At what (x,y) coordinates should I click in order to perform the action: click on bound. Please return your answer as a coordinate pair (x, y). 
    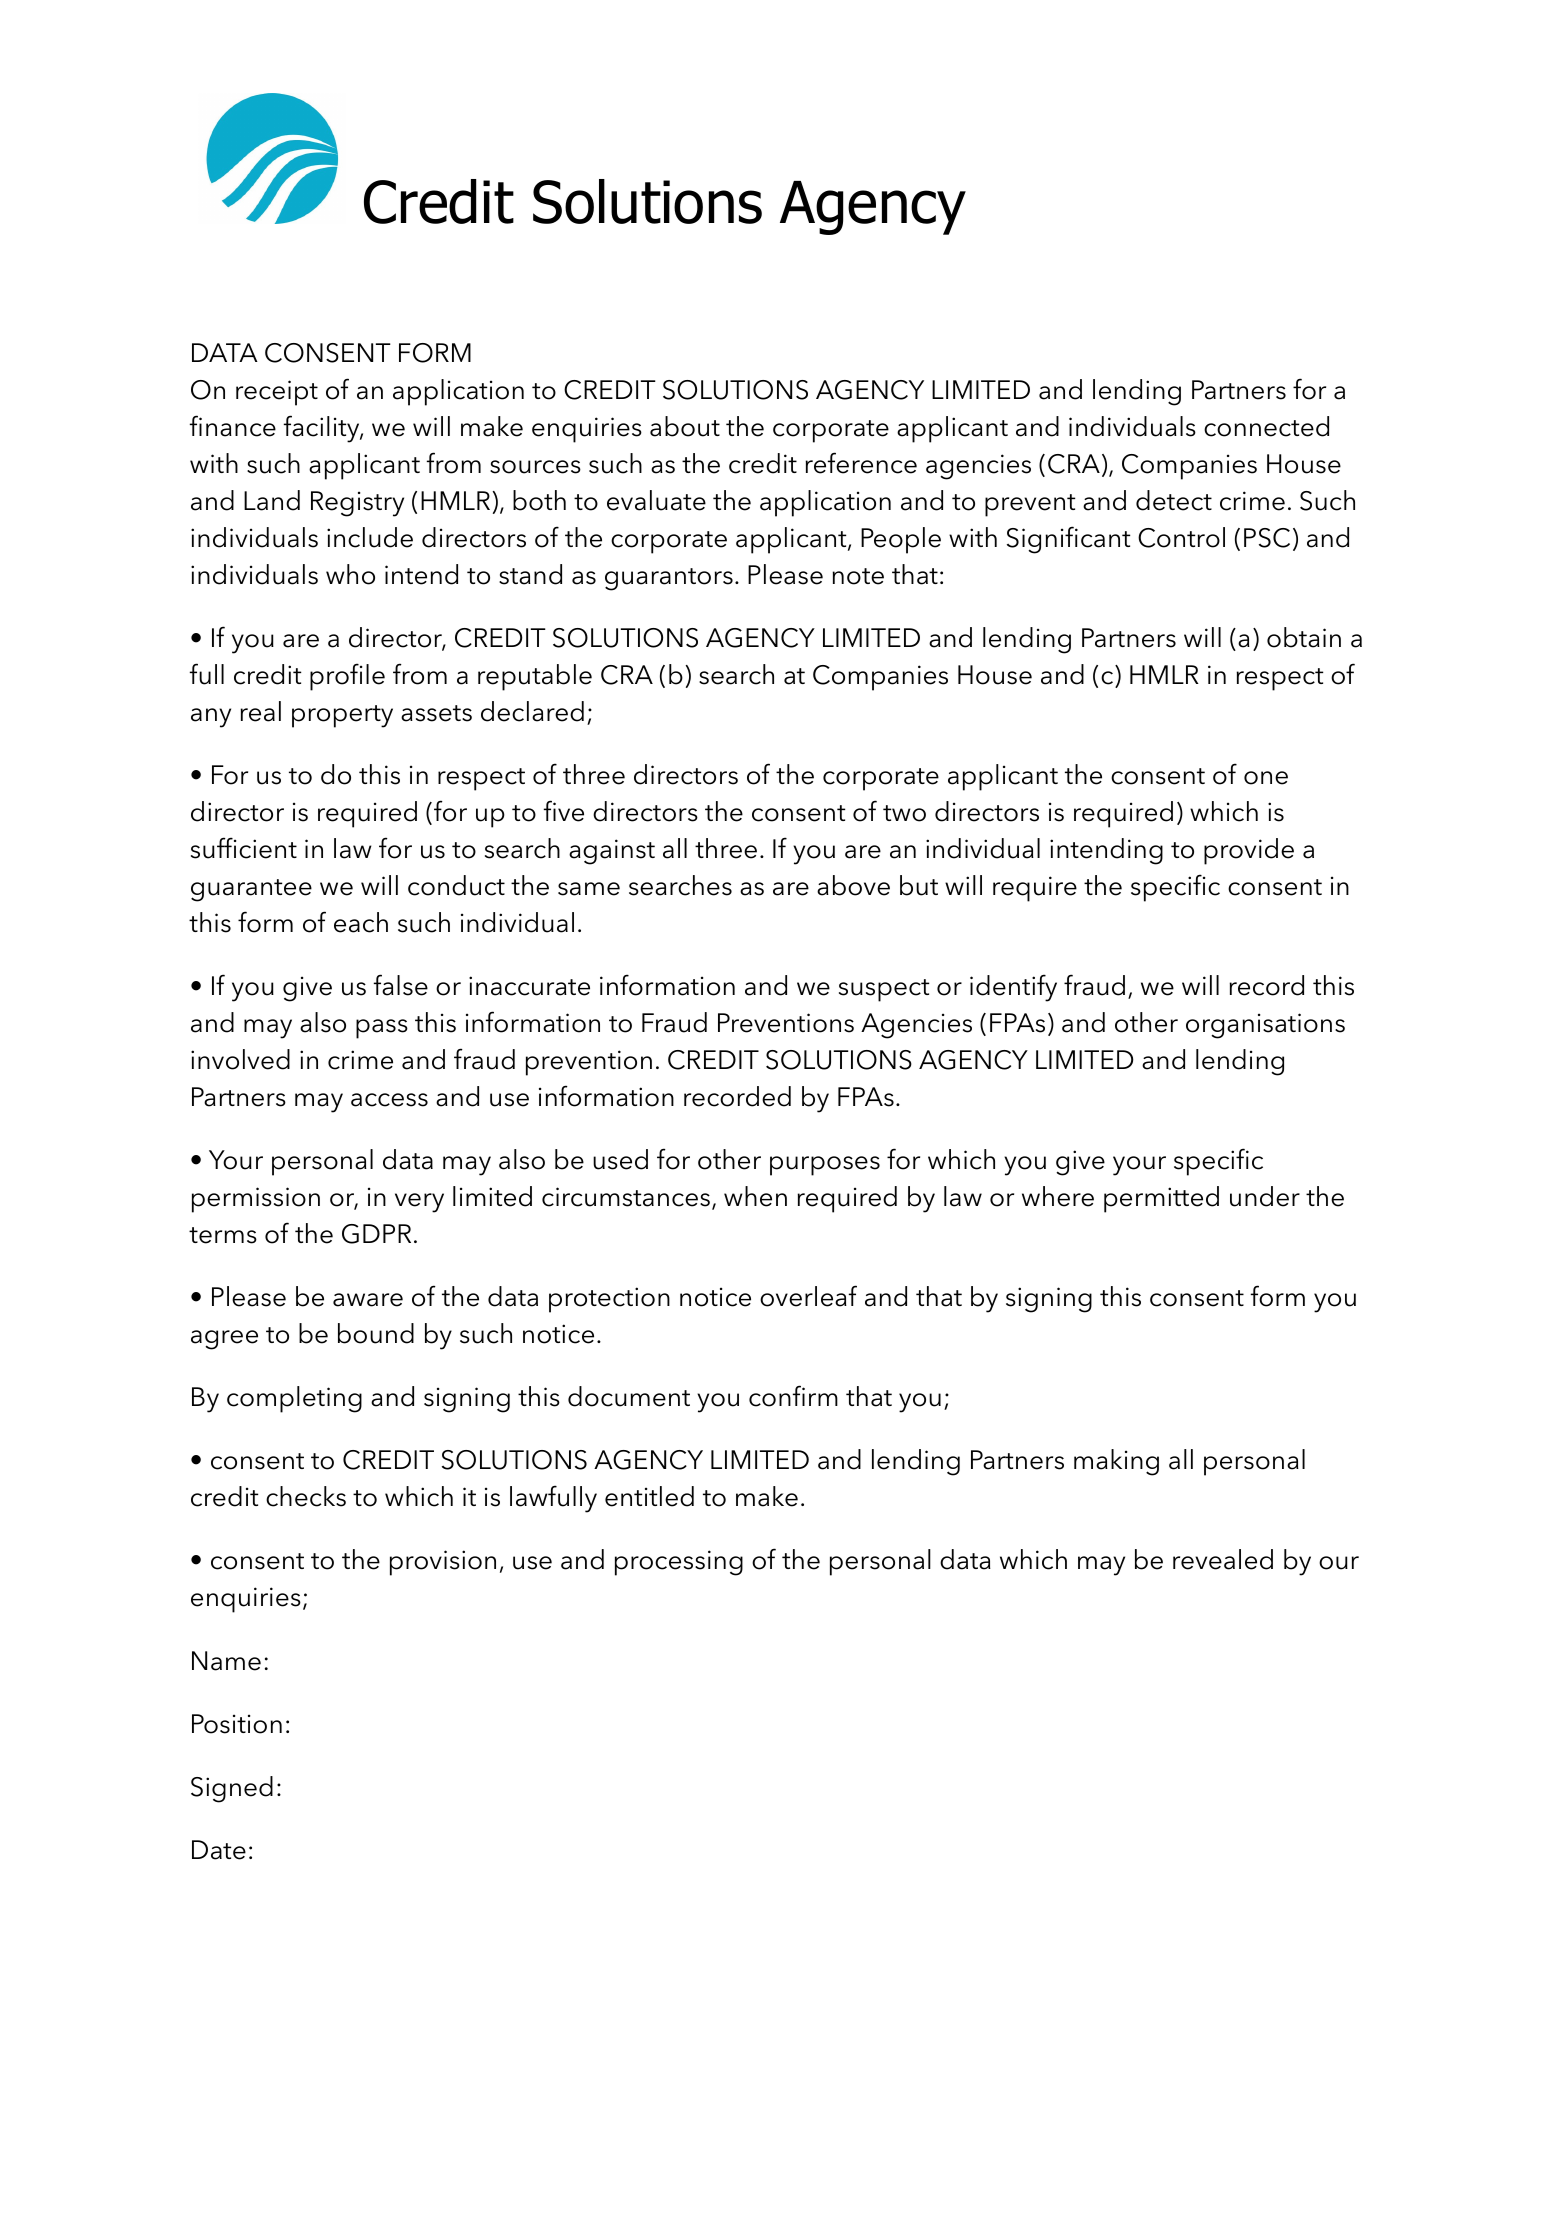
    Looking at the image, I should click on (376, 1333).
